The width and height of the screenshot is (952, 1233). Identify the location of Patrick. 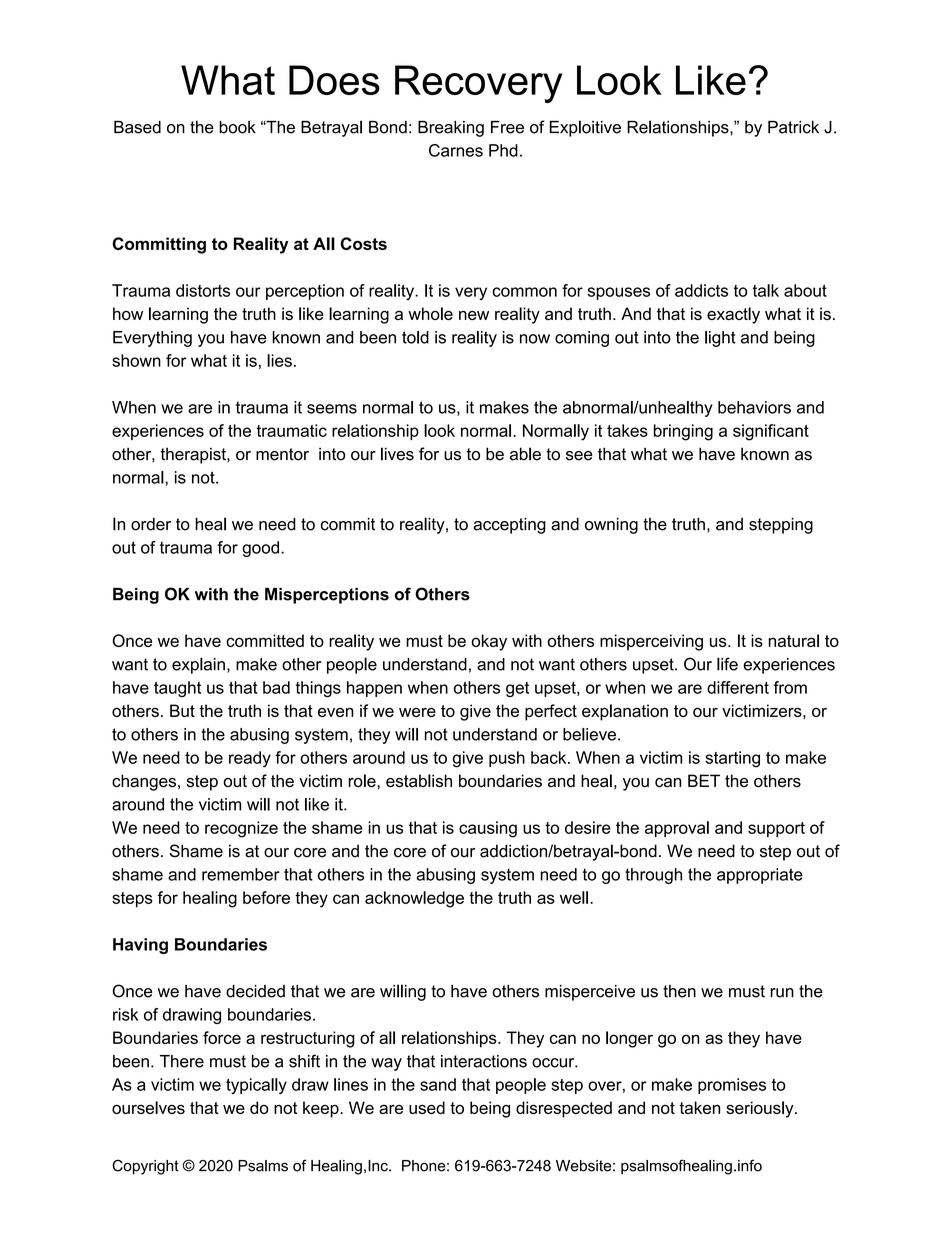
(793, 127).
